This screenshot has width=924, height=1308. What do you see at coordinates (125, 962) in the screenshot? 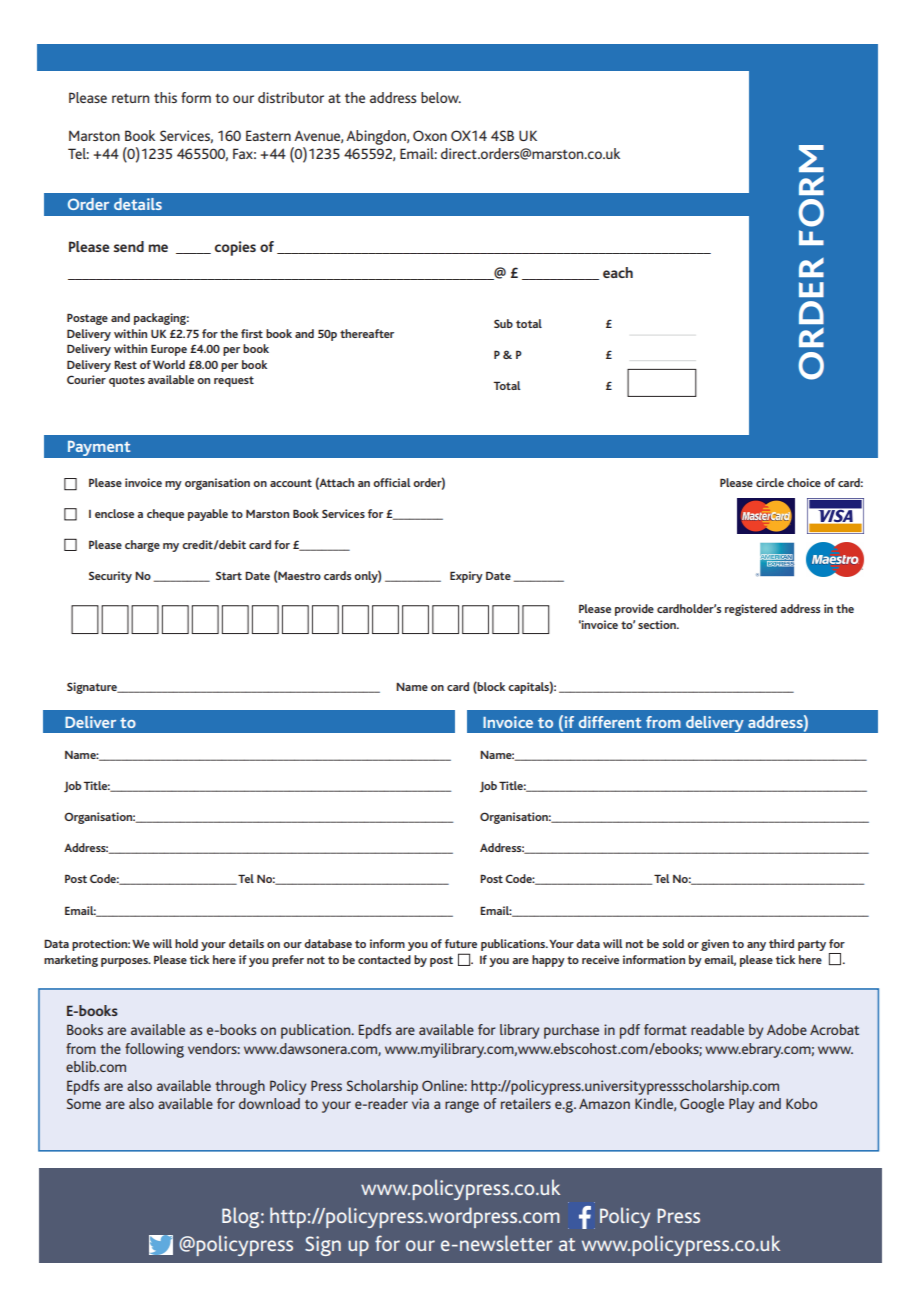
I see `purposes` at bounding box center [125, 962].
